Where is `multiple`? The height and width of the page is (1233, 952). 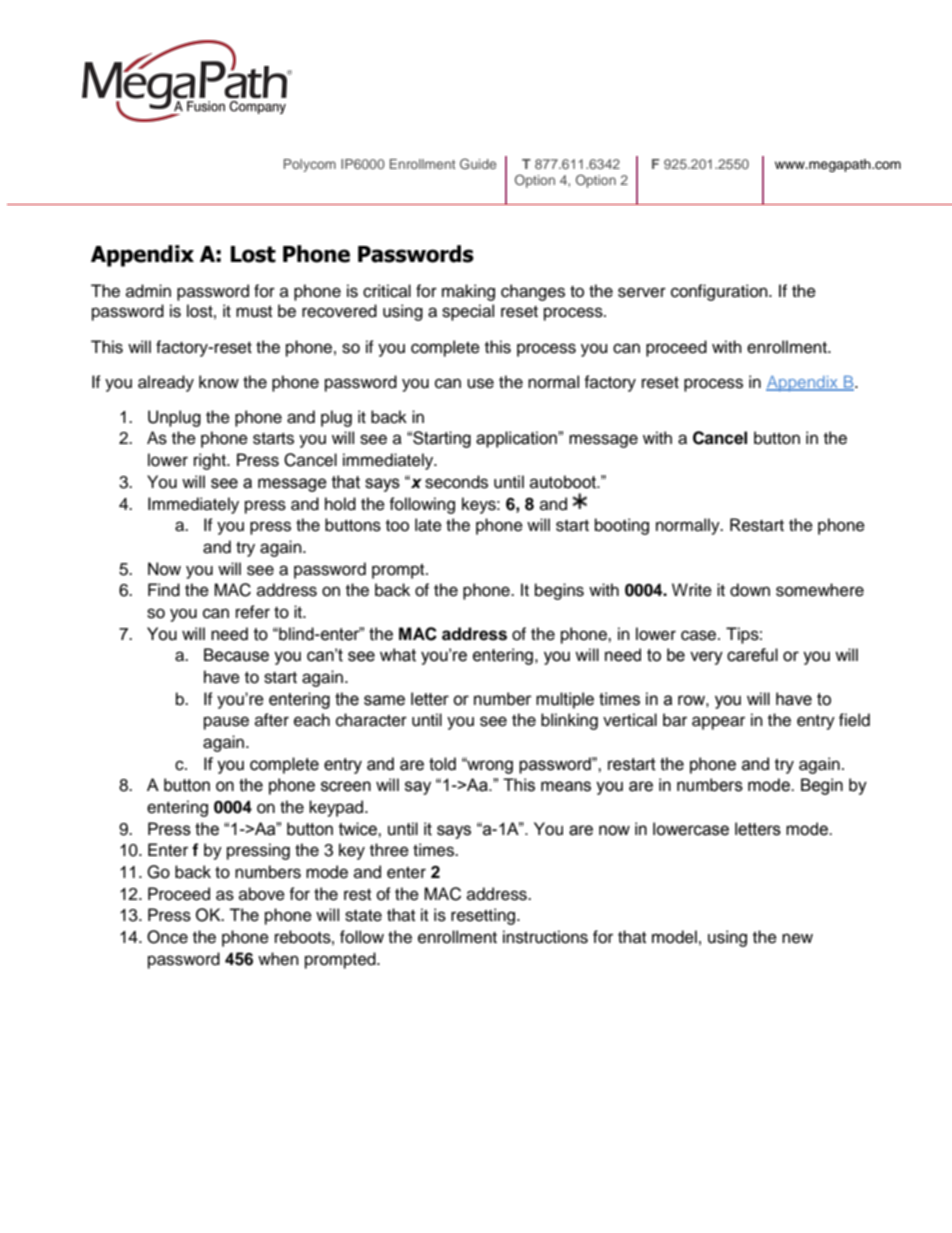
multiple is located at coordinates (565, 700).
